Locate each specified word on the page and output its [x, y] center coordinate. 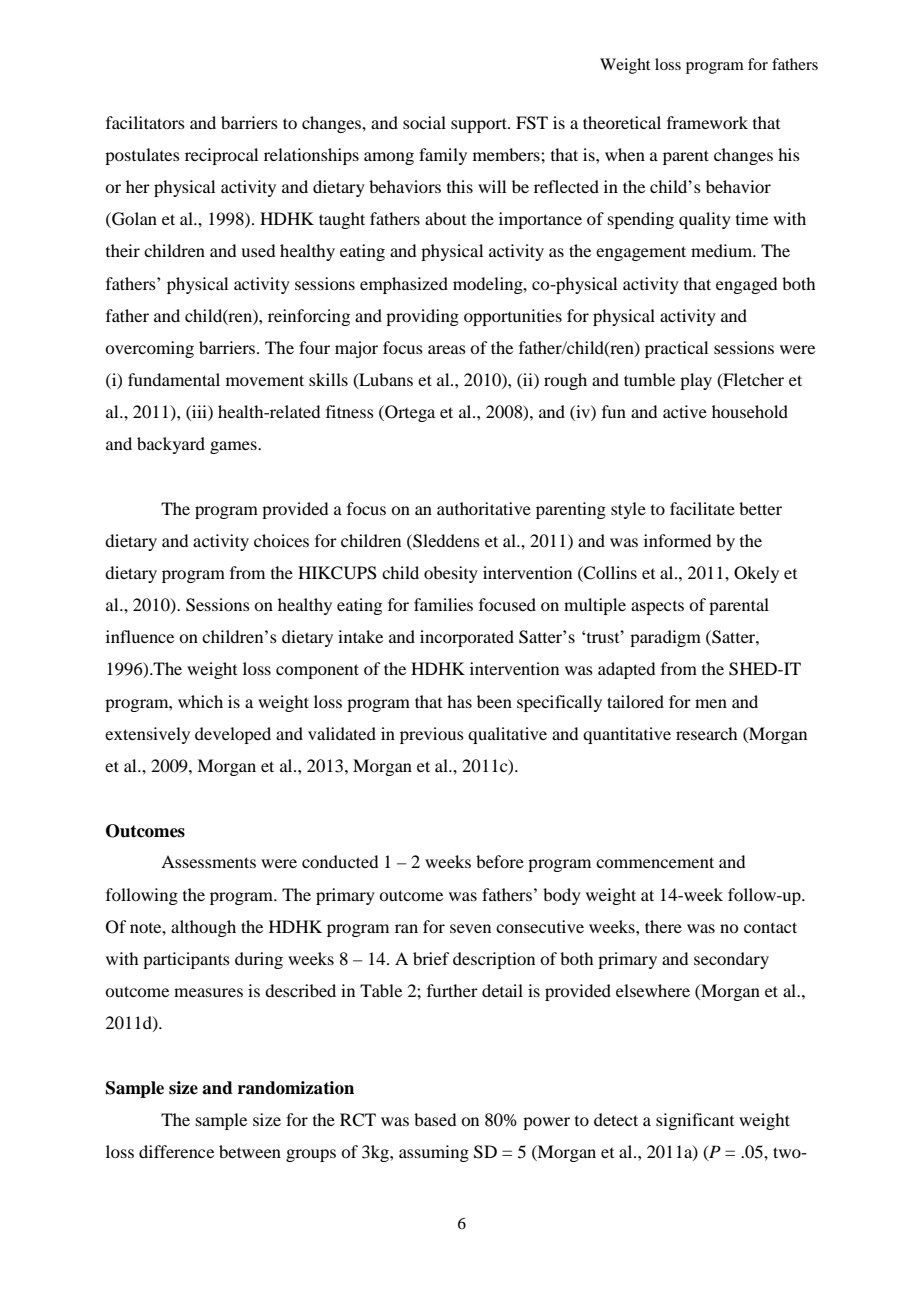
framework [707, 122]
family [443, 156]
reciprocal [221, 156]
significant [695, 1121]
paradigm [665, 638]
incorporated [467, 638]
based [435, 1119]
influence [140, 636]
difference [176, 1151]
